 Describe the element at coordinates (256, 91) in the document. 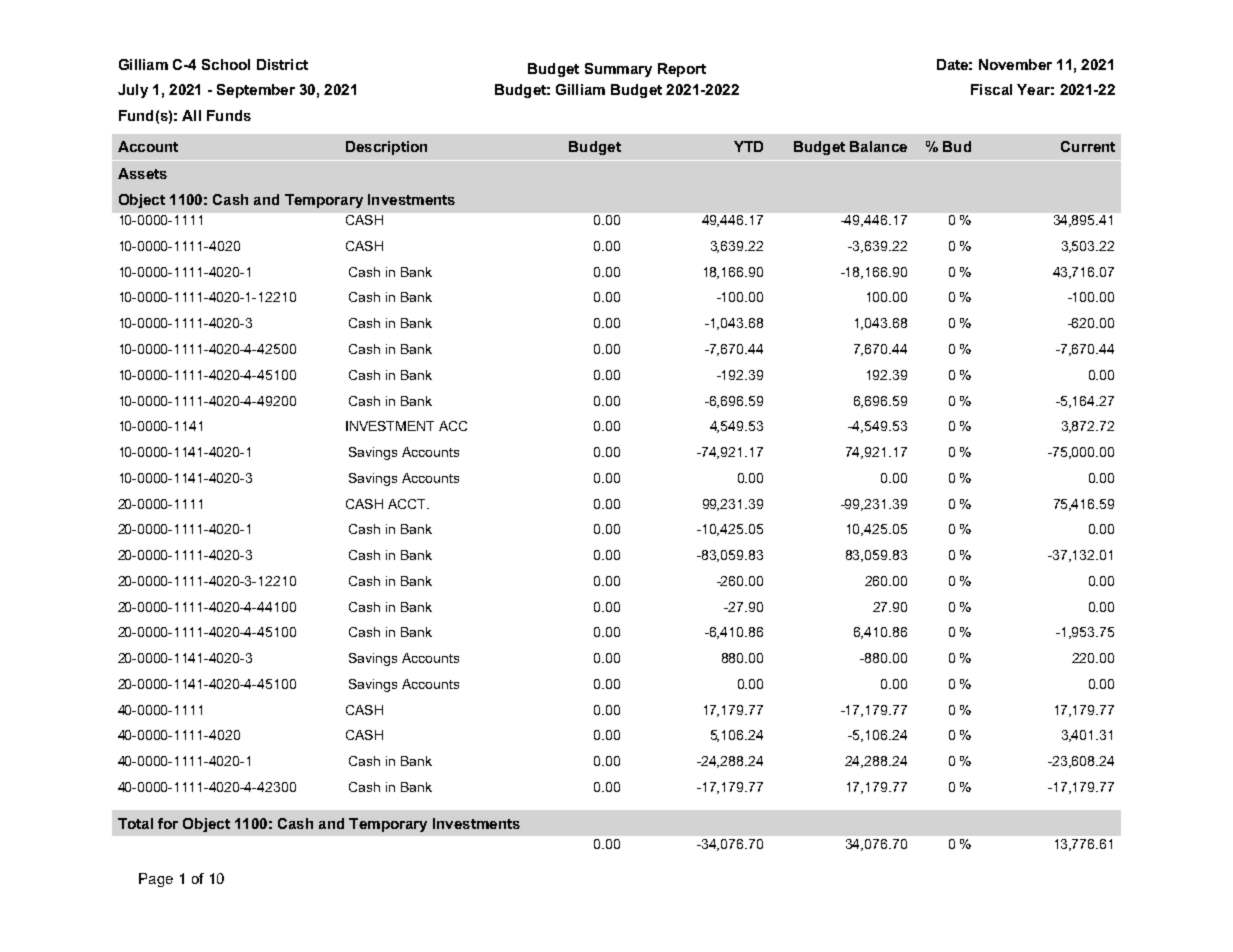

I see `September` at that location.
